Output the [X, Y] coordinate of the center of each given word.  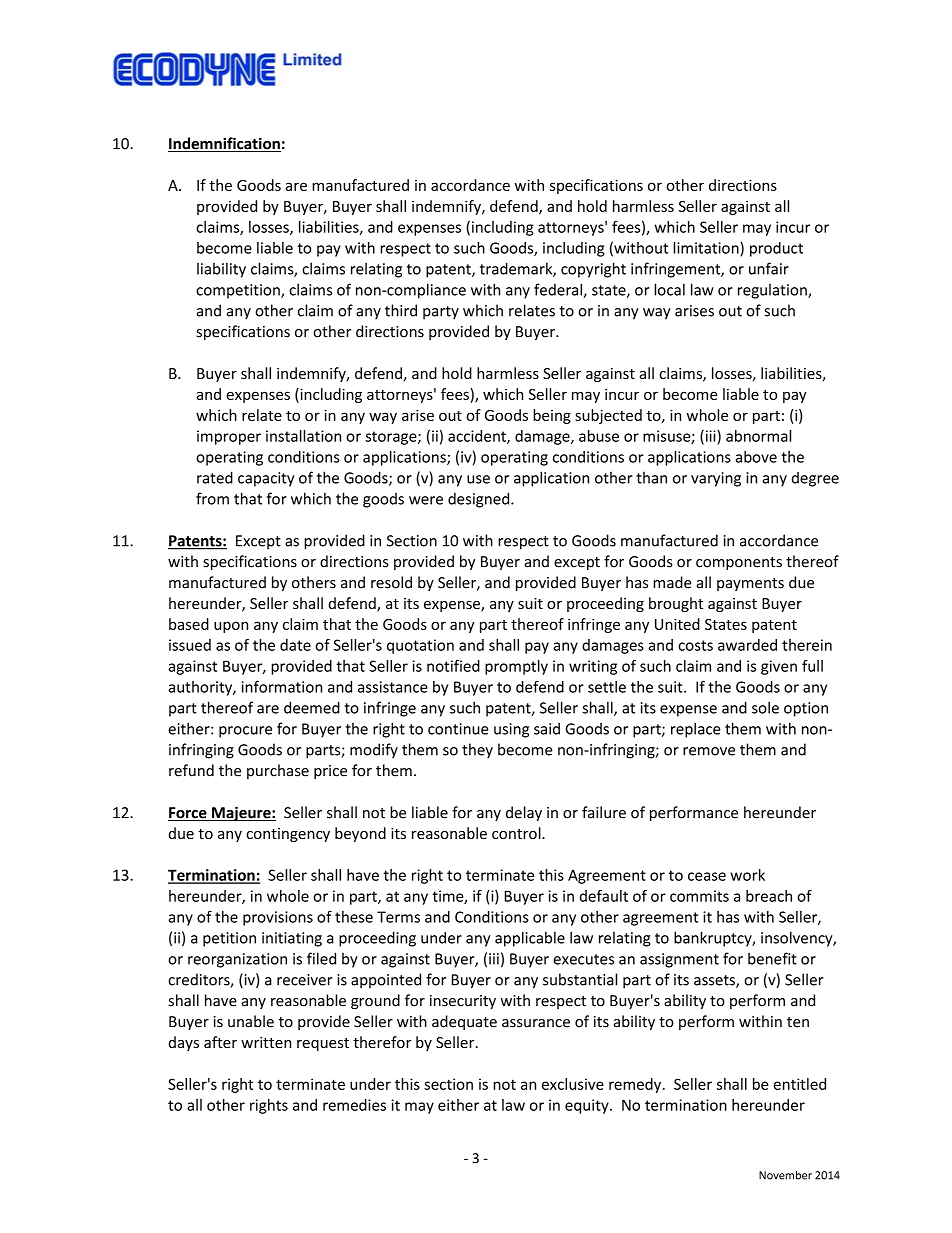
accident [478, 437]
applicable [530, 939]
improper [229, 437]
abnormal [758, 436]
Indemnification [224, 144]
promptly [516, 667]
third [401, 310]
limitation [707, 249]
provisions [278, 918]
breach [769, 896]
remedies [354, 1105]
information [282, 686]
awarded [747, 645]
